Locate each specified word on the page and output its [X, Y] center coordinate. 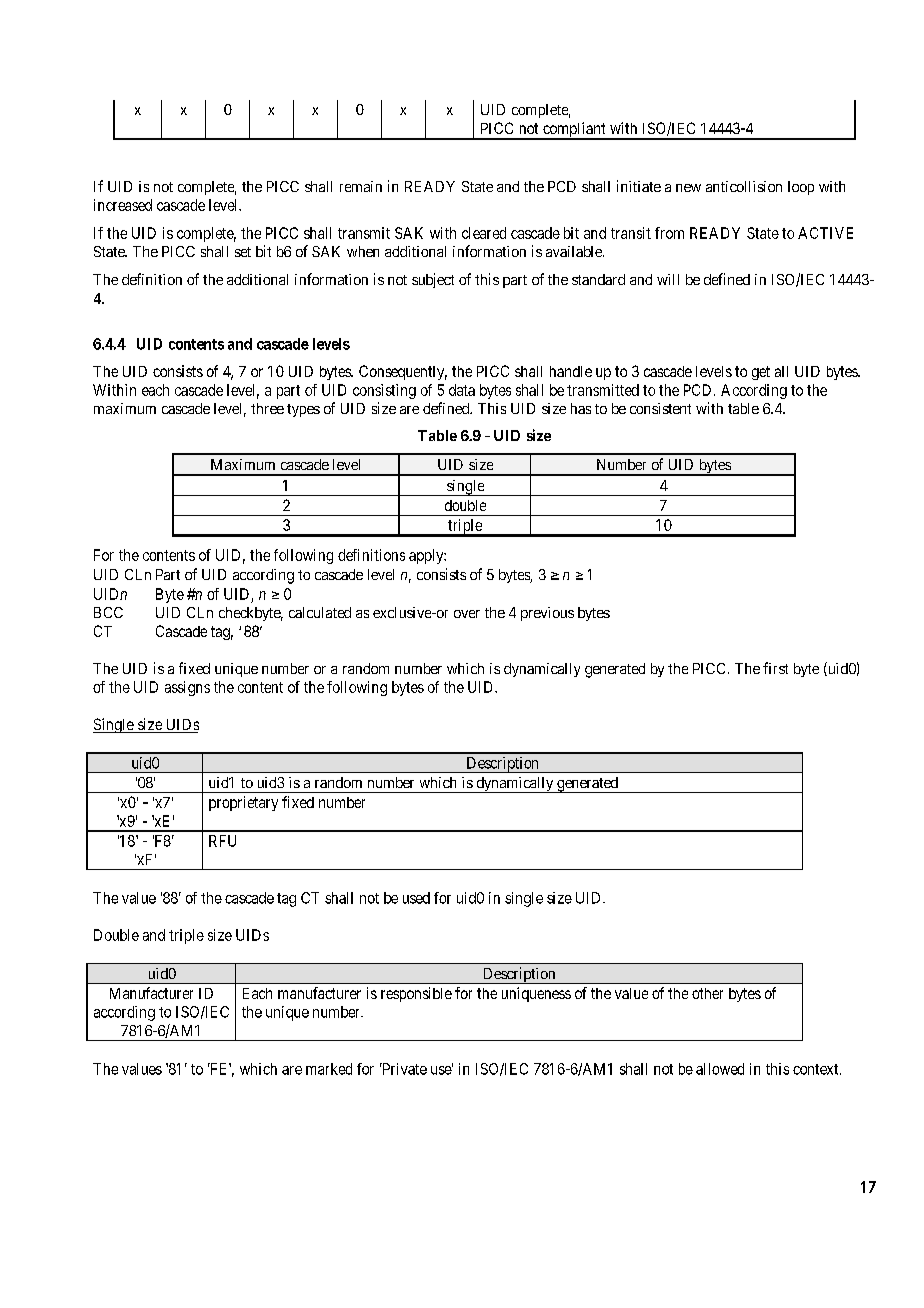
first [775, 668]
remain [361, 186]
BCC [108, 612]
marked [329, 1069]
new [688, 188]
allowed [720, 1069]
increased [123, 205]
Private [403, 1069]
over [467, 614]
